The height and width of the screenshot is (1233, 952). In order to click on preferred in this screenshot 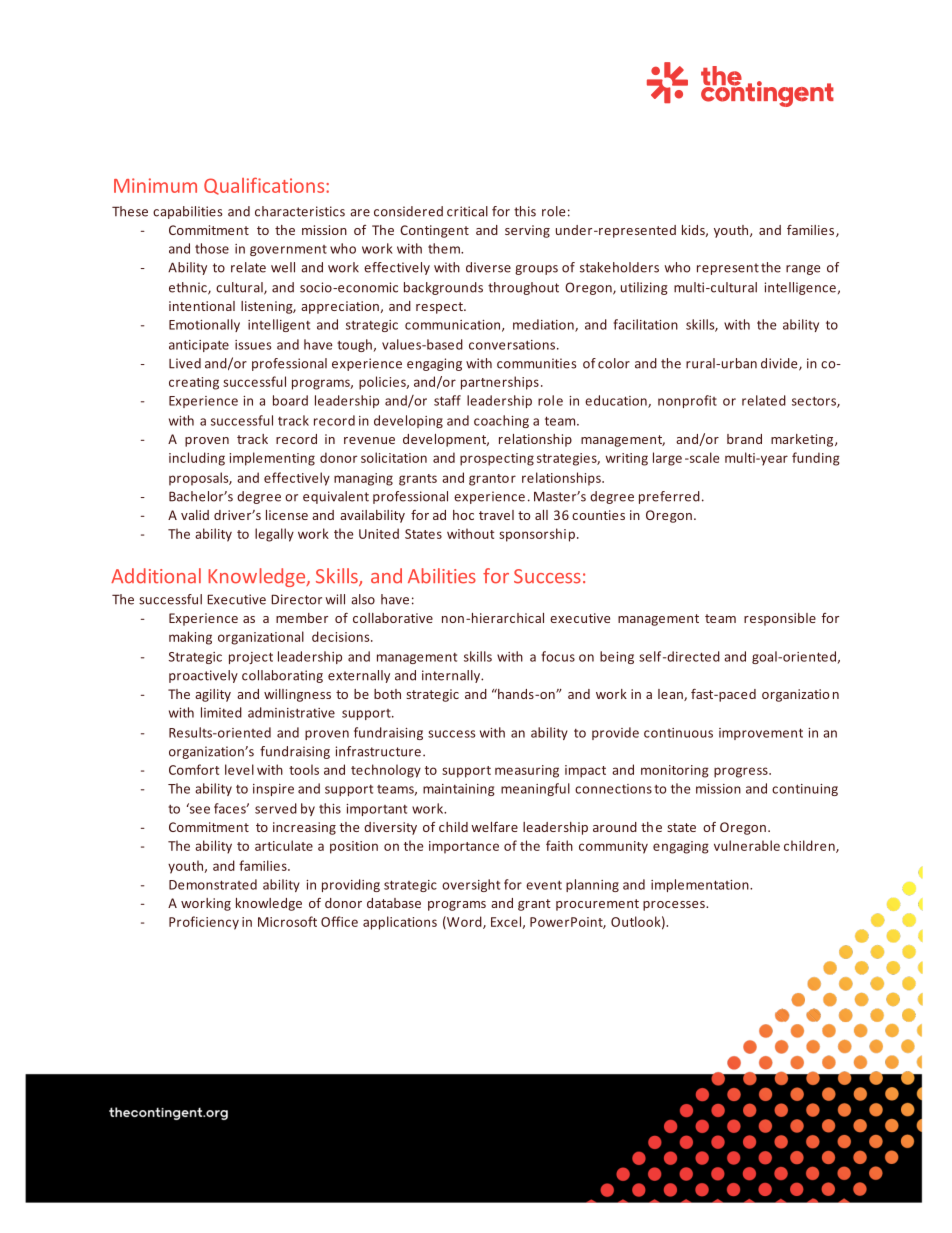, I will do `click(669, 497)`.
